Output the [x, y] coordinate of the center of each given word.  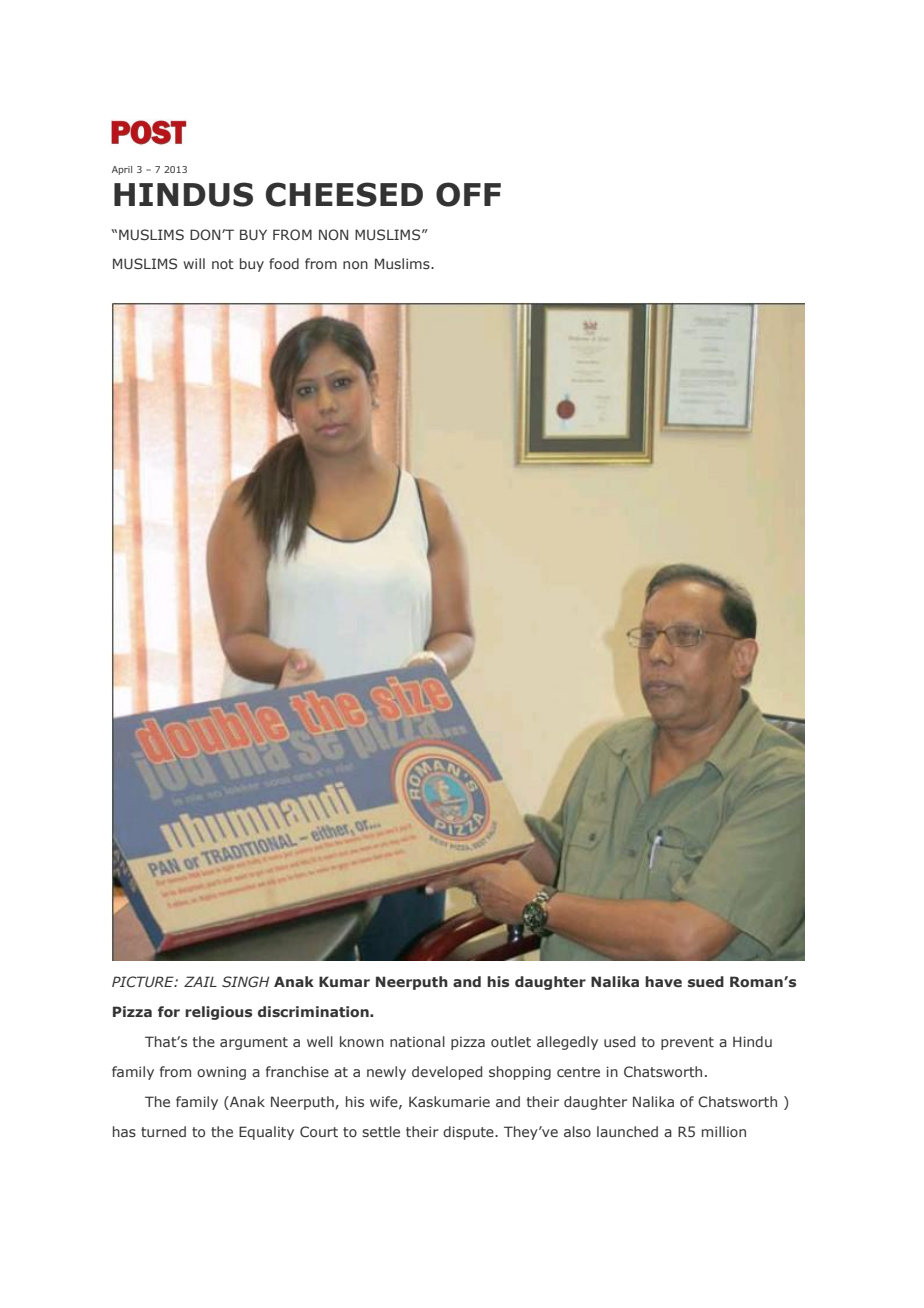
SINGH [245, 981]
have [663, 981]
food [284, 263]
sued [706, 981]
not [223, 264]
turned [163, 1131]
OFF [468, 194]
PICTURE [144, 981]
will [194, 263]
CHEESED [344, 194]
